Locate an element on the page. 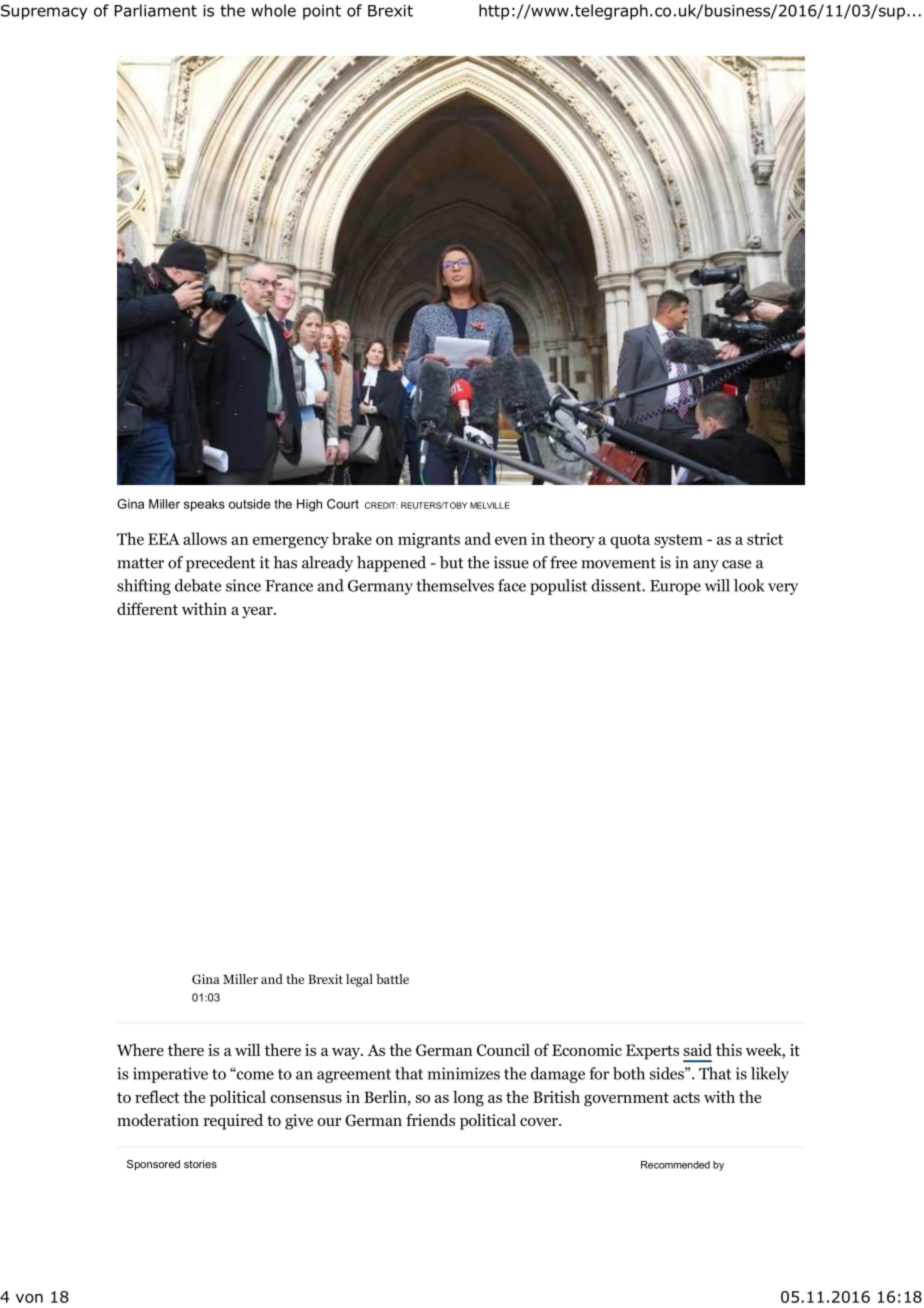 The image size is (924, 1308). said is located at coordinates (697, 1049).
